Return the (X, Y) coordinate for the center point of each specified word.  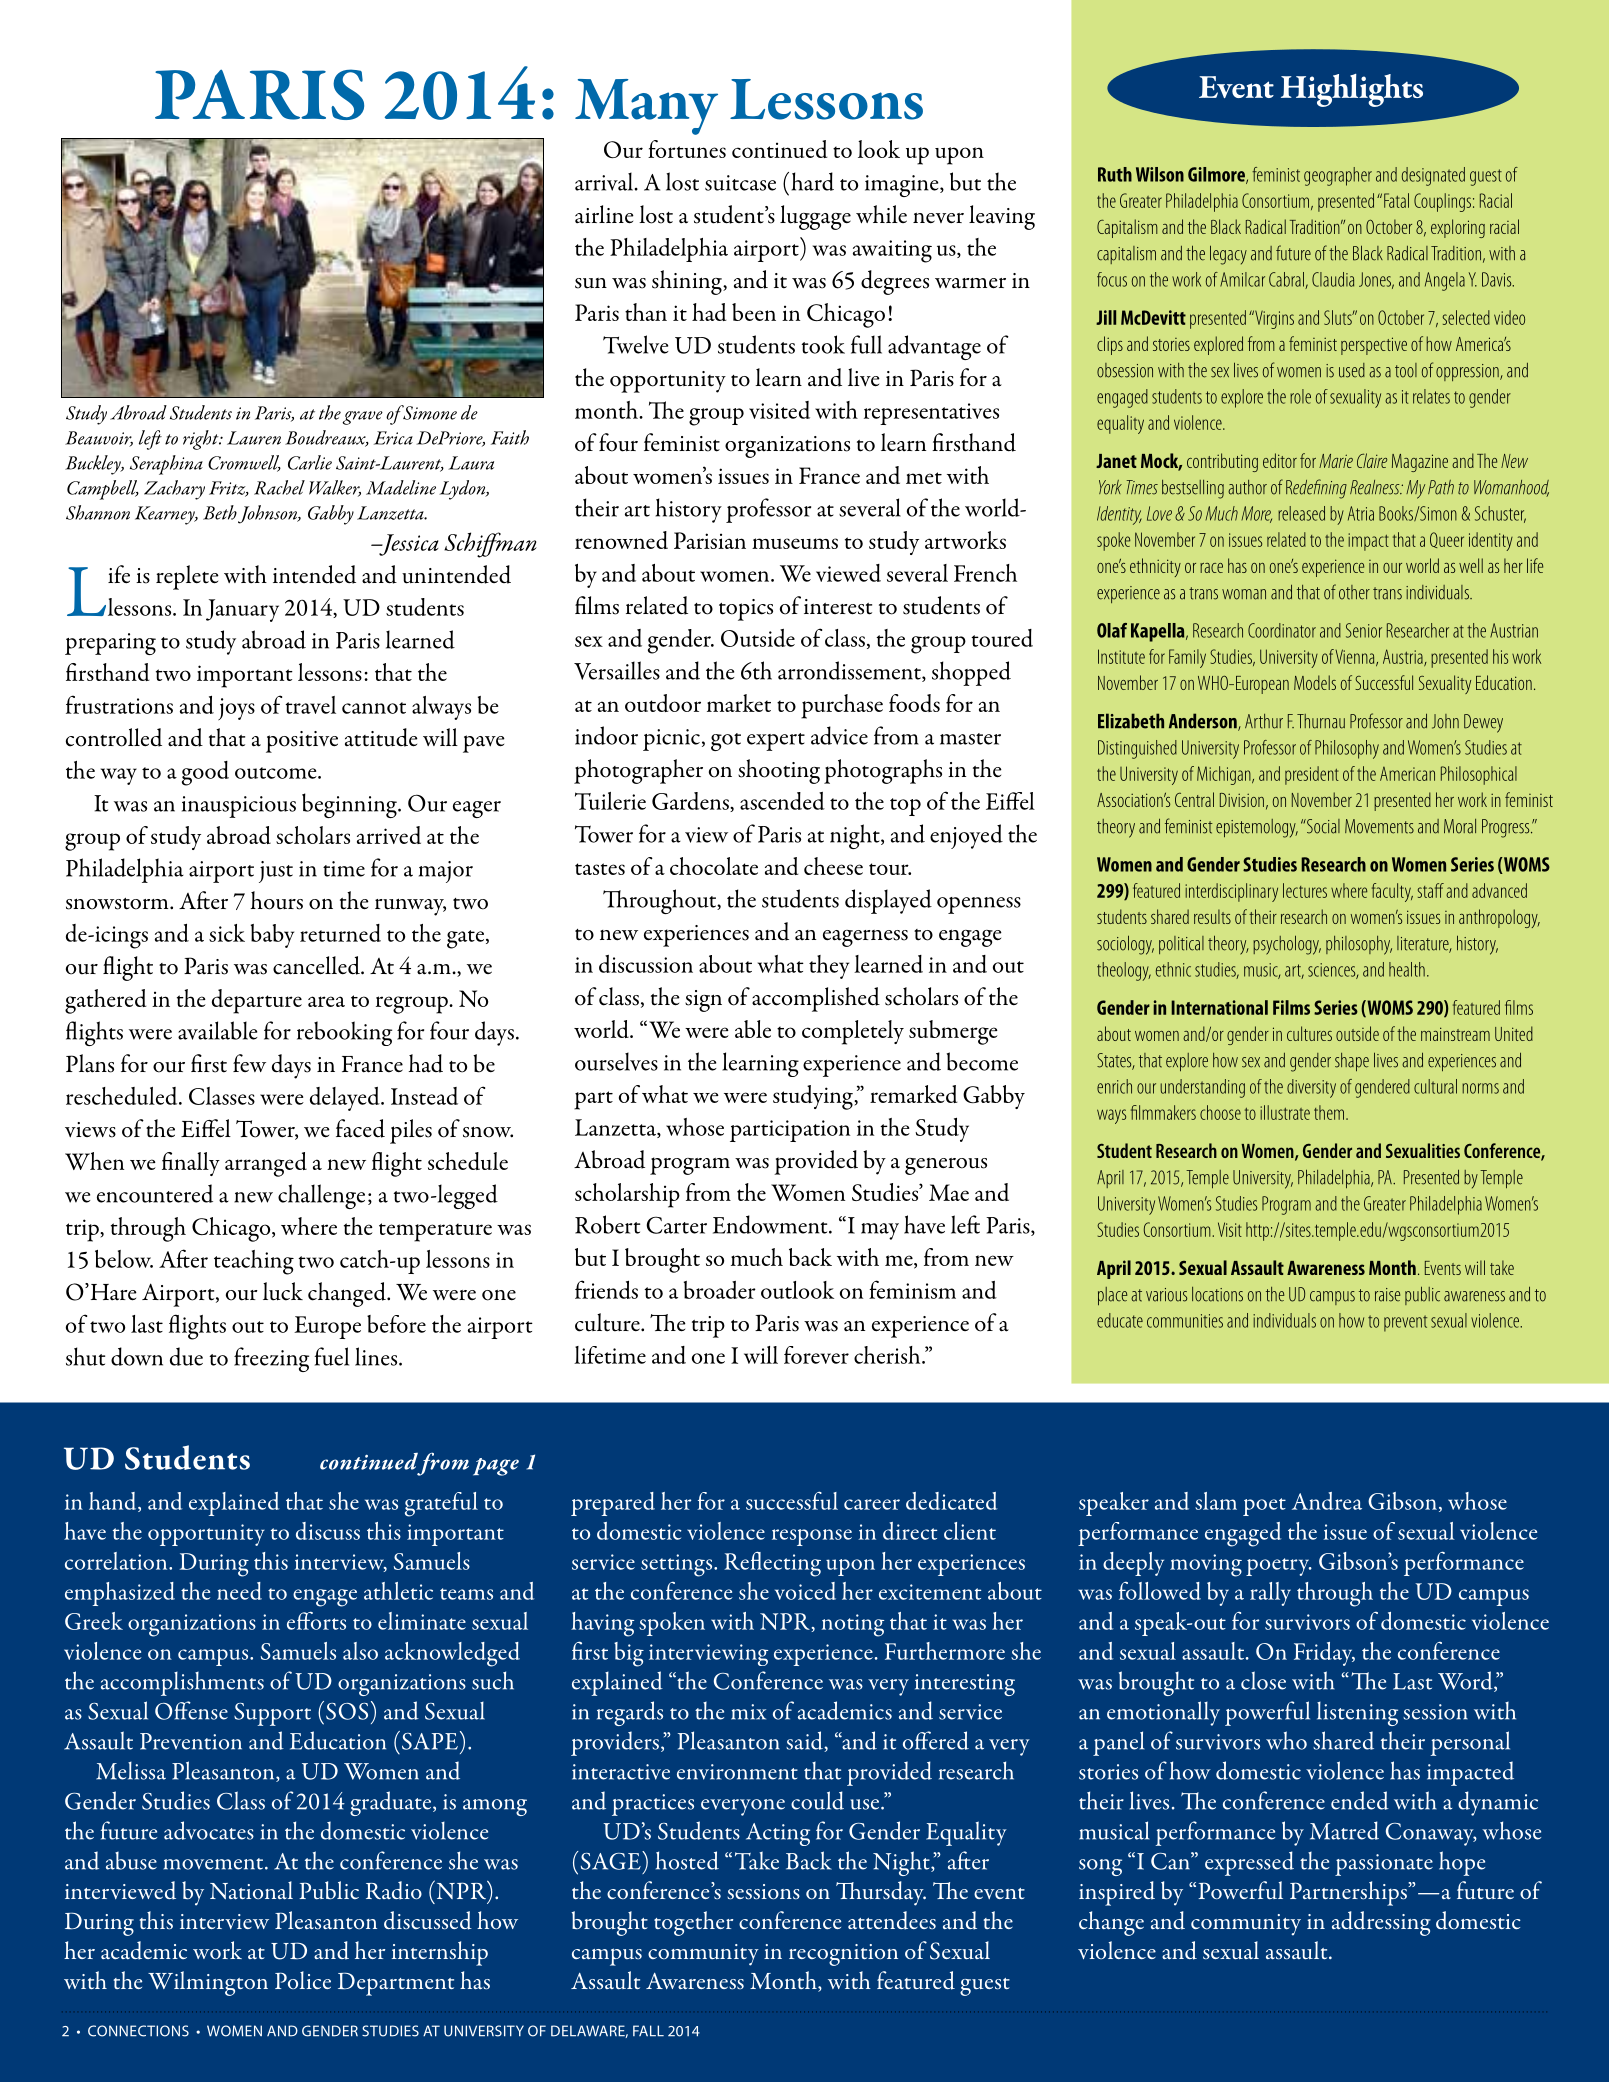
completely (853, 1032)
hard (813, 181)
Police (303, 1980)
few (249, 1063)
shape (1352, 1062)
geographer (1338, 176)
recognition (843, 1955)
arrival (605, 181)
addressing (1381, 1923)
